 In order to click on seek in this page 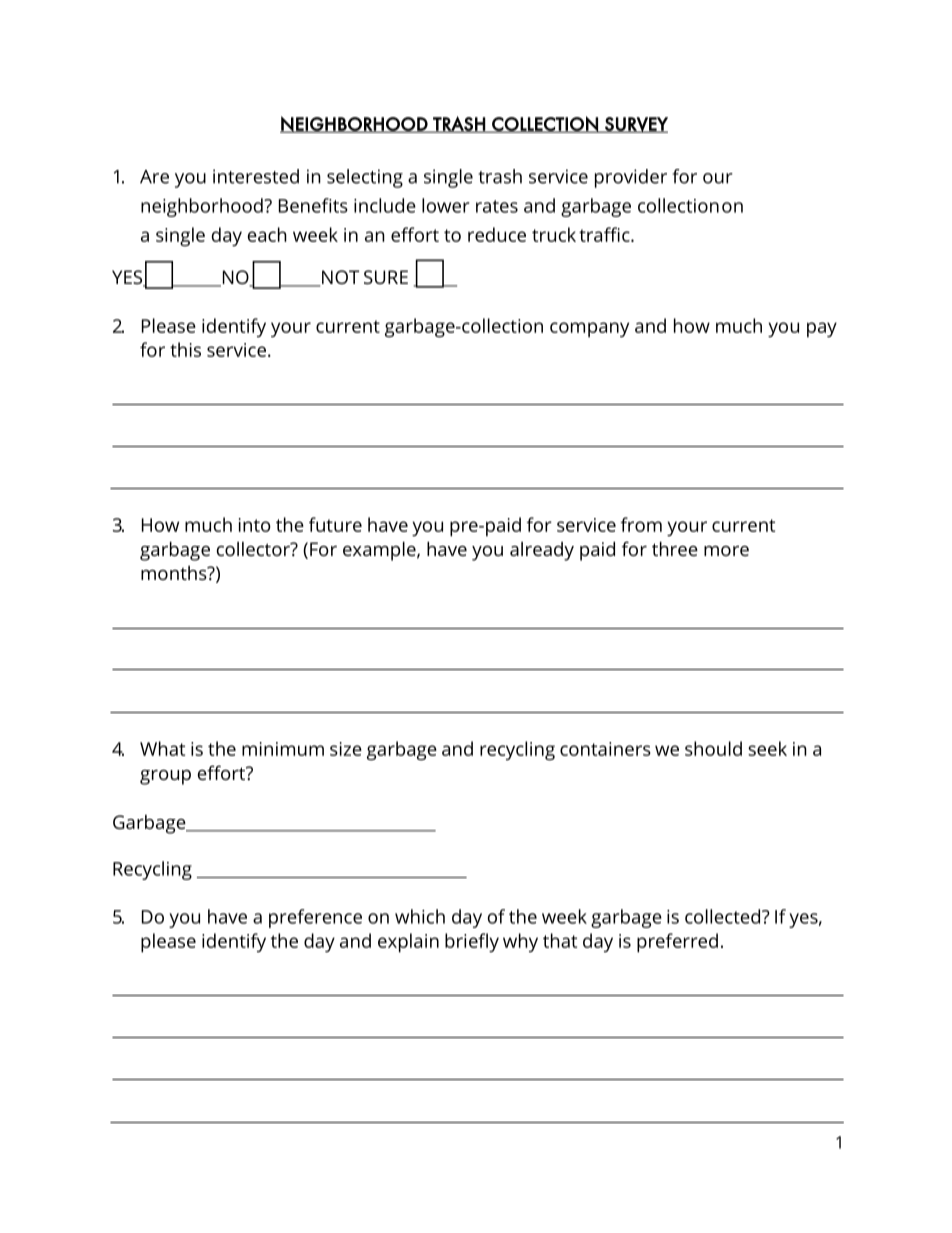, I will do `click(767, 748)`.
